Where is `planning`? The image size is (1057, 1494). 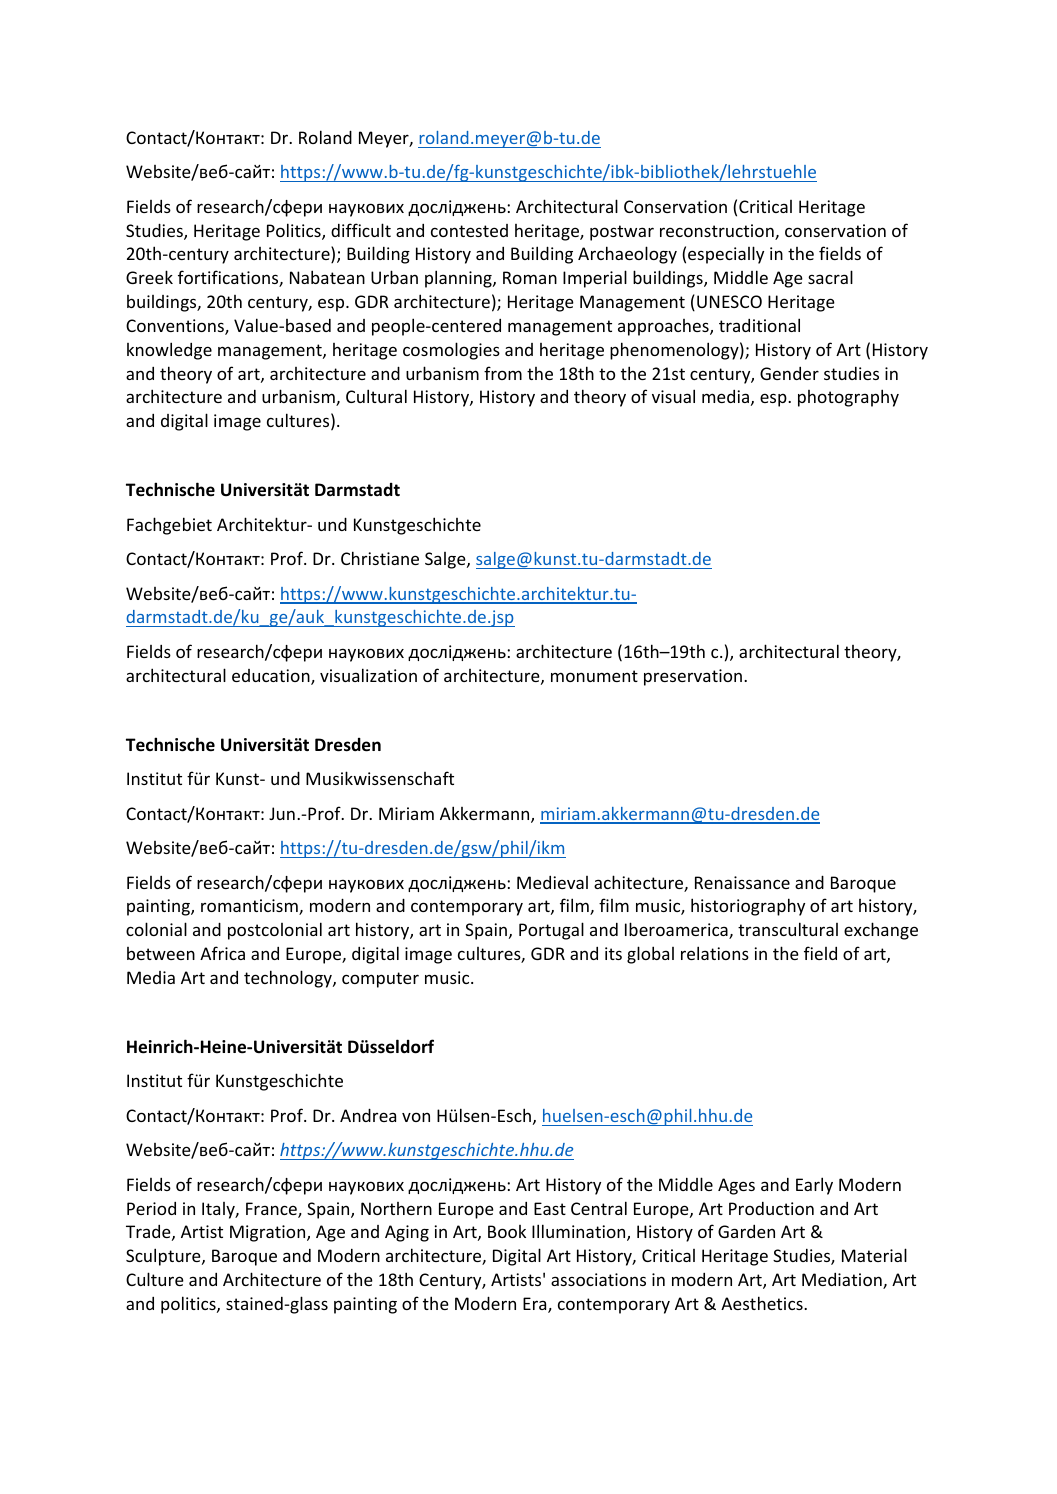
planning is located at coordinates (459, 279).
